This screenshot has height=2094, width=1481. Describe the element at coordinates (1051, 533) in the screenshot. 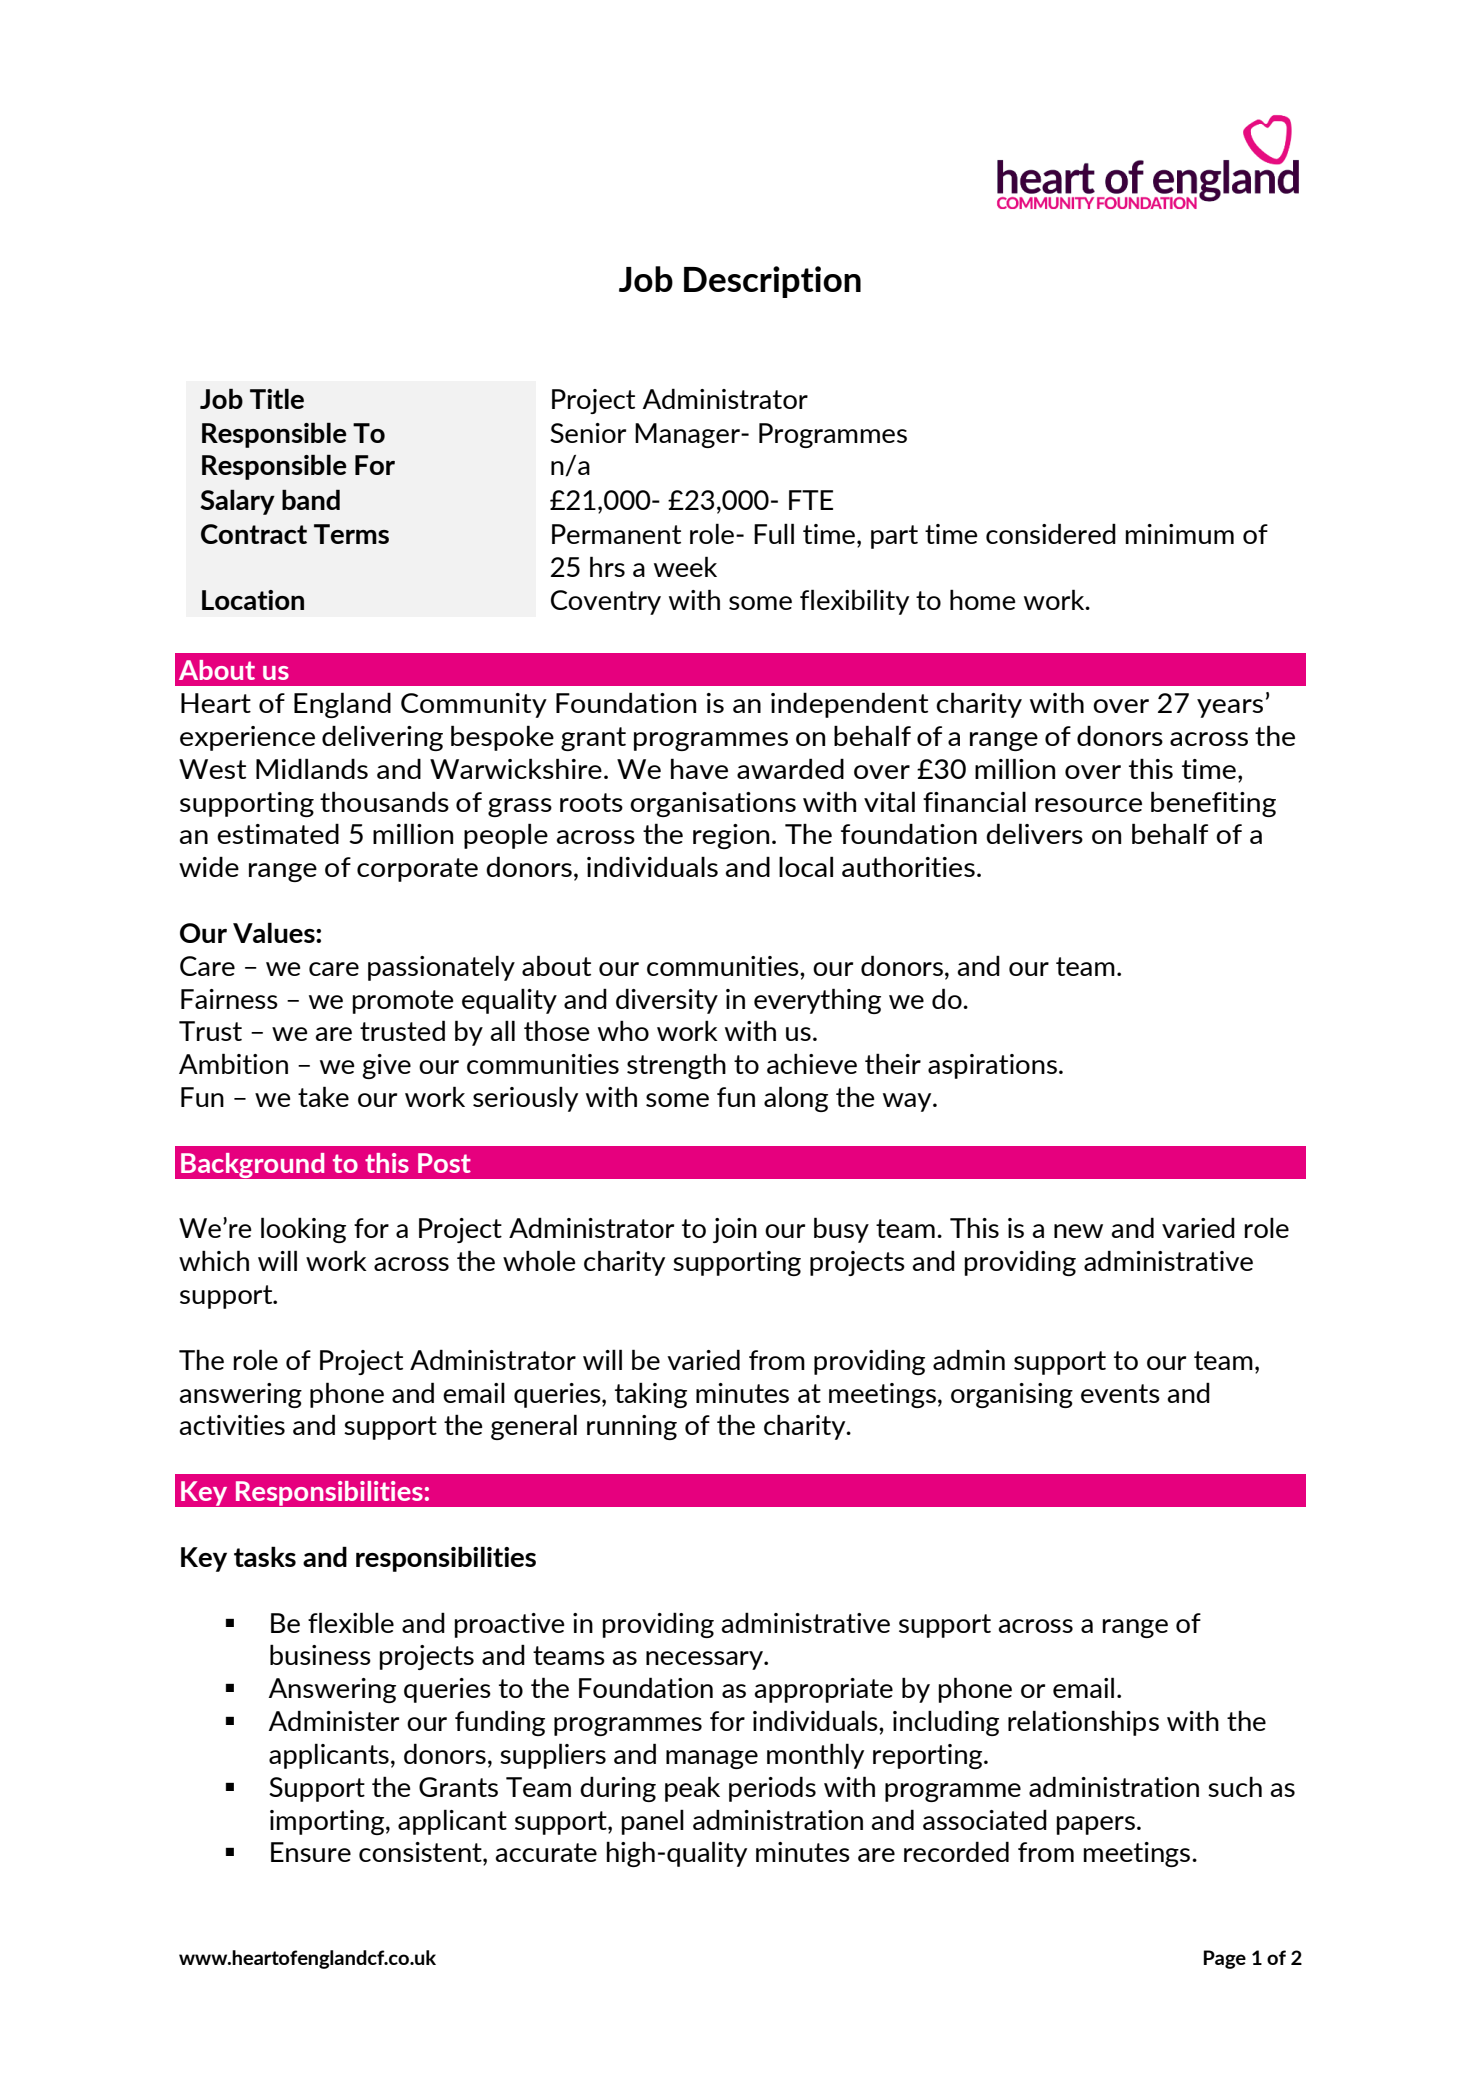

I see `considered` at that location.
